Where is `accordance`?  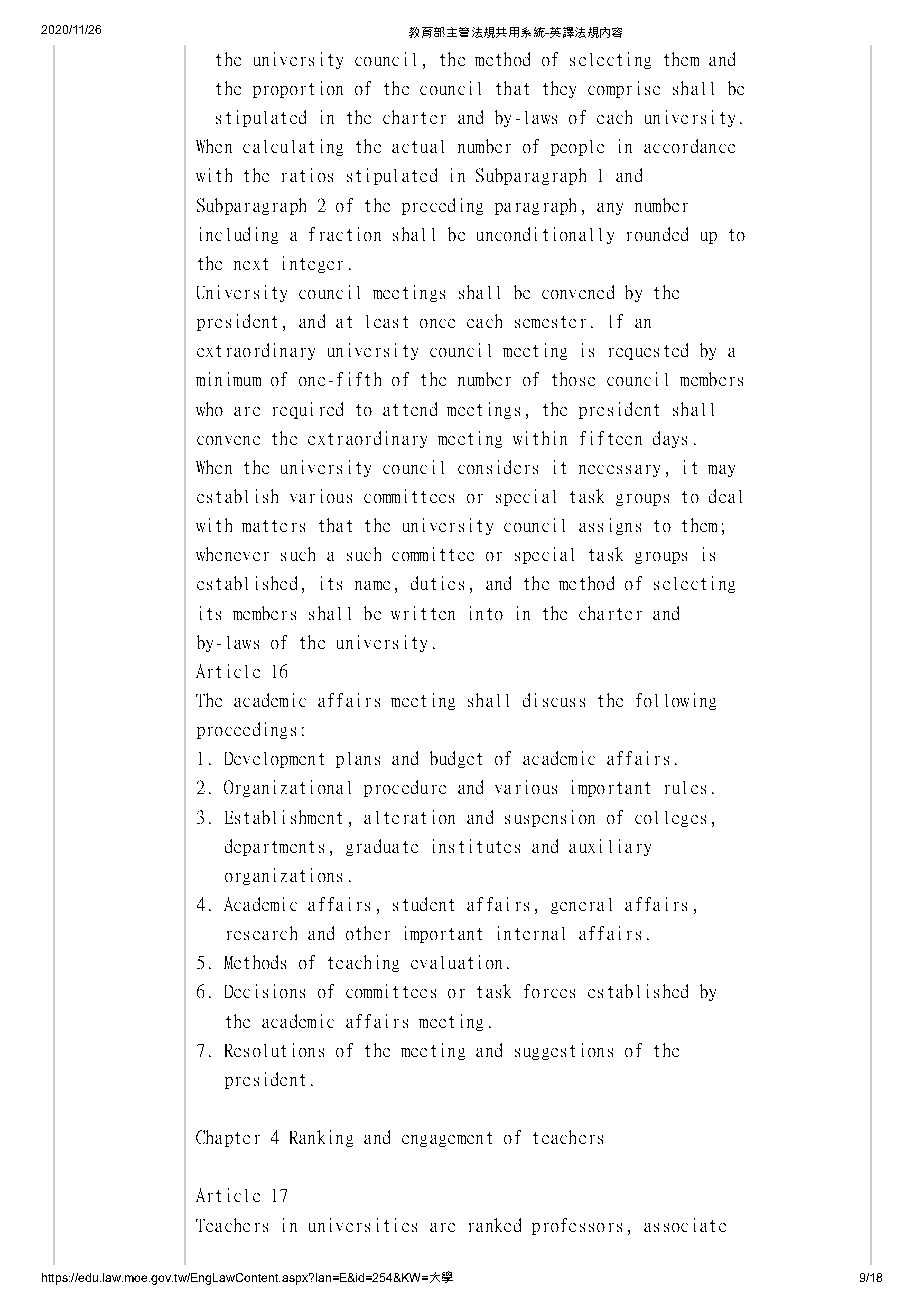
accordance is located at coordinates (689, 146).
